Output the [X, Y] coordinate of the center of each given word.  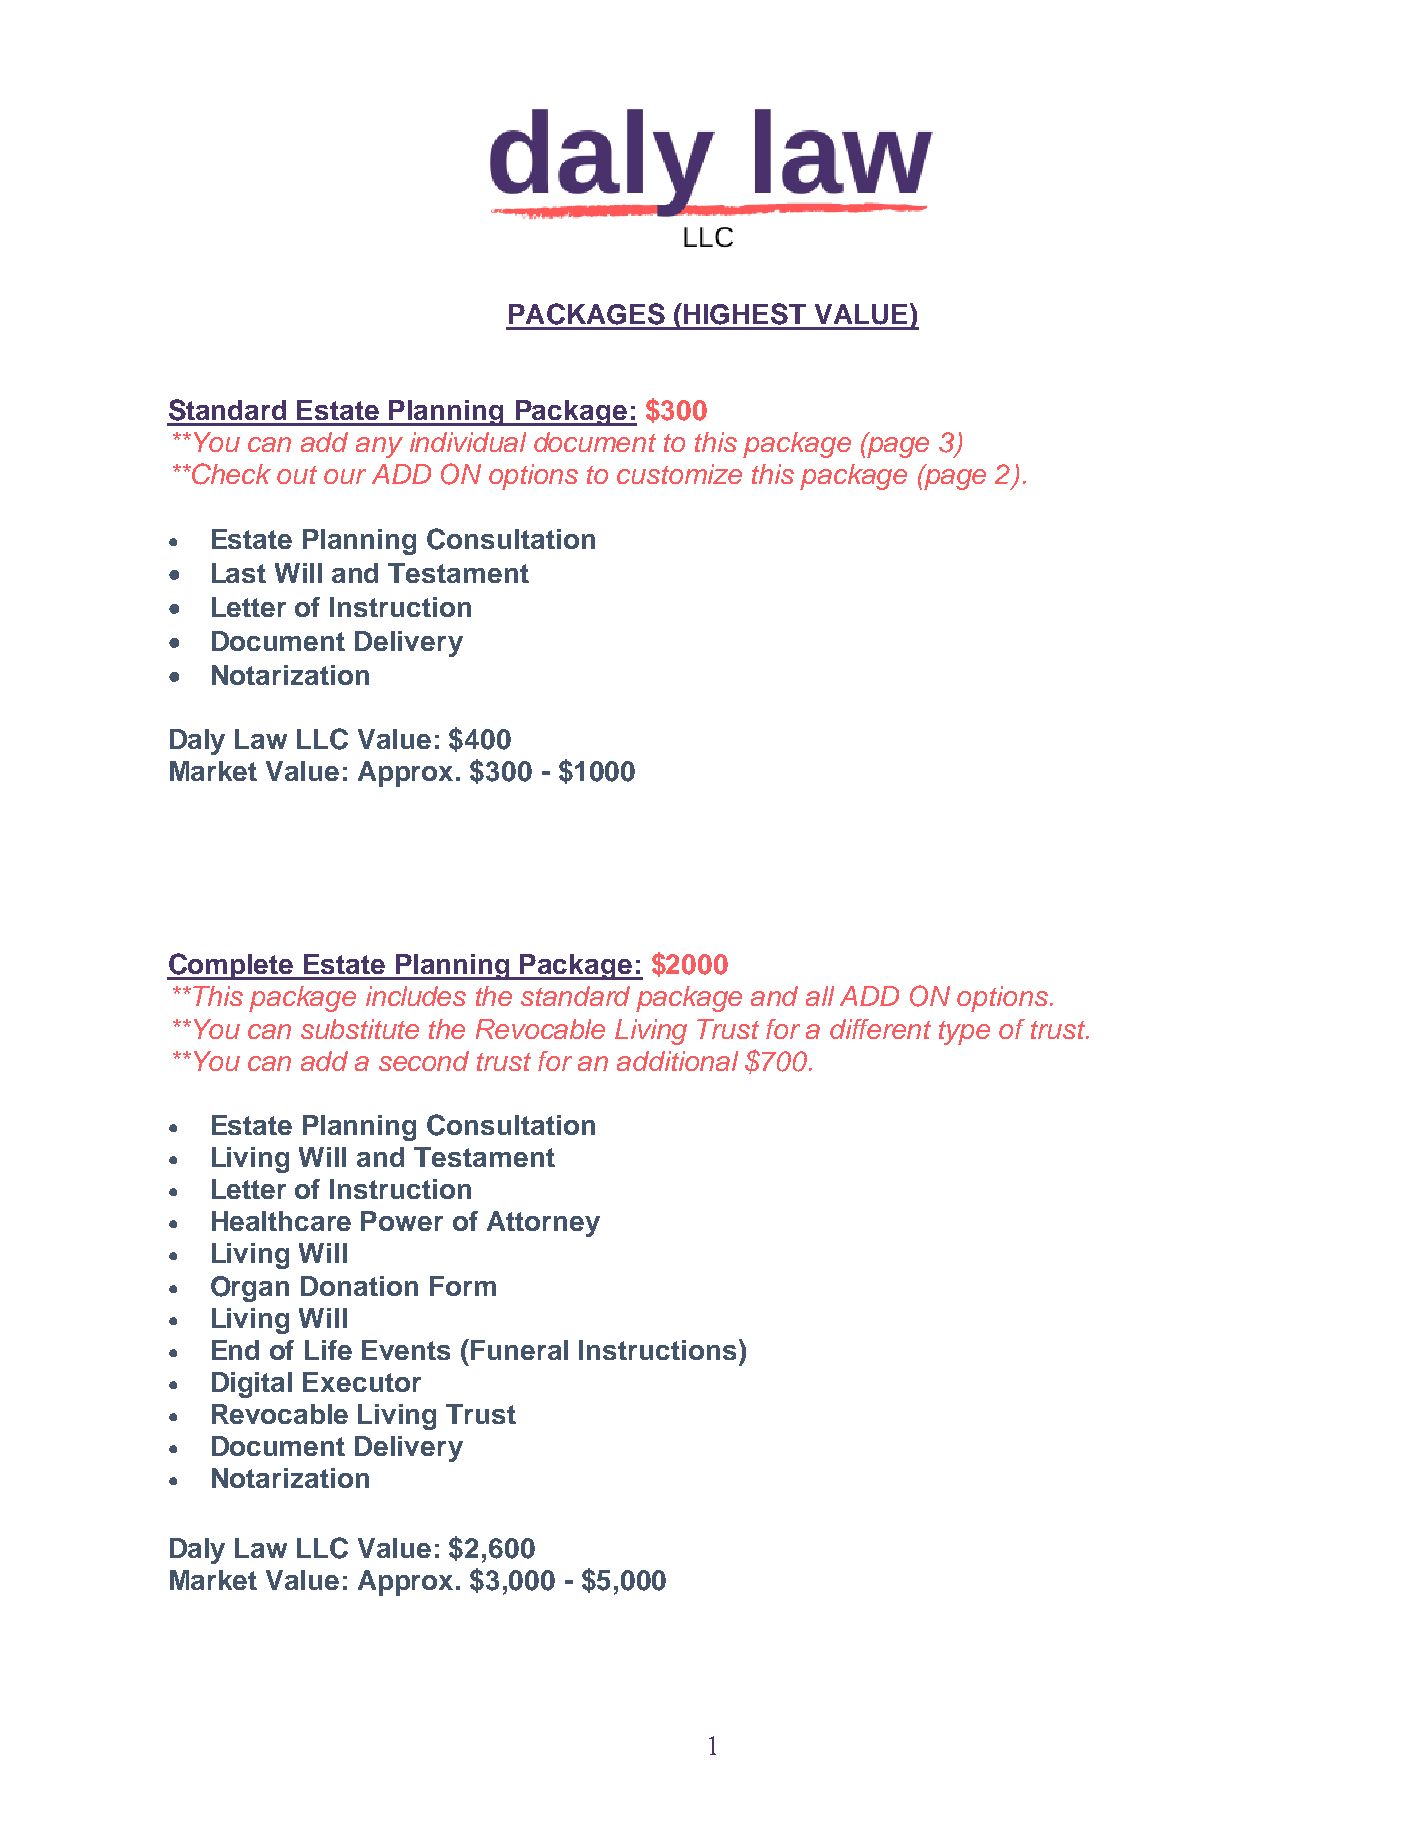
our [345, 476]
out [297, 475]
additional [677, 1061]
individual [468, 442]
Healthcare [281, 1221]
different [880, 1029]
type [964, 1033]
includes [416, 996]
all [820, 996]
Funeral [519, 1350]
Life [328, 1350]
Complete [232, 966]
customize [679, 474]
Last [239, 573]
